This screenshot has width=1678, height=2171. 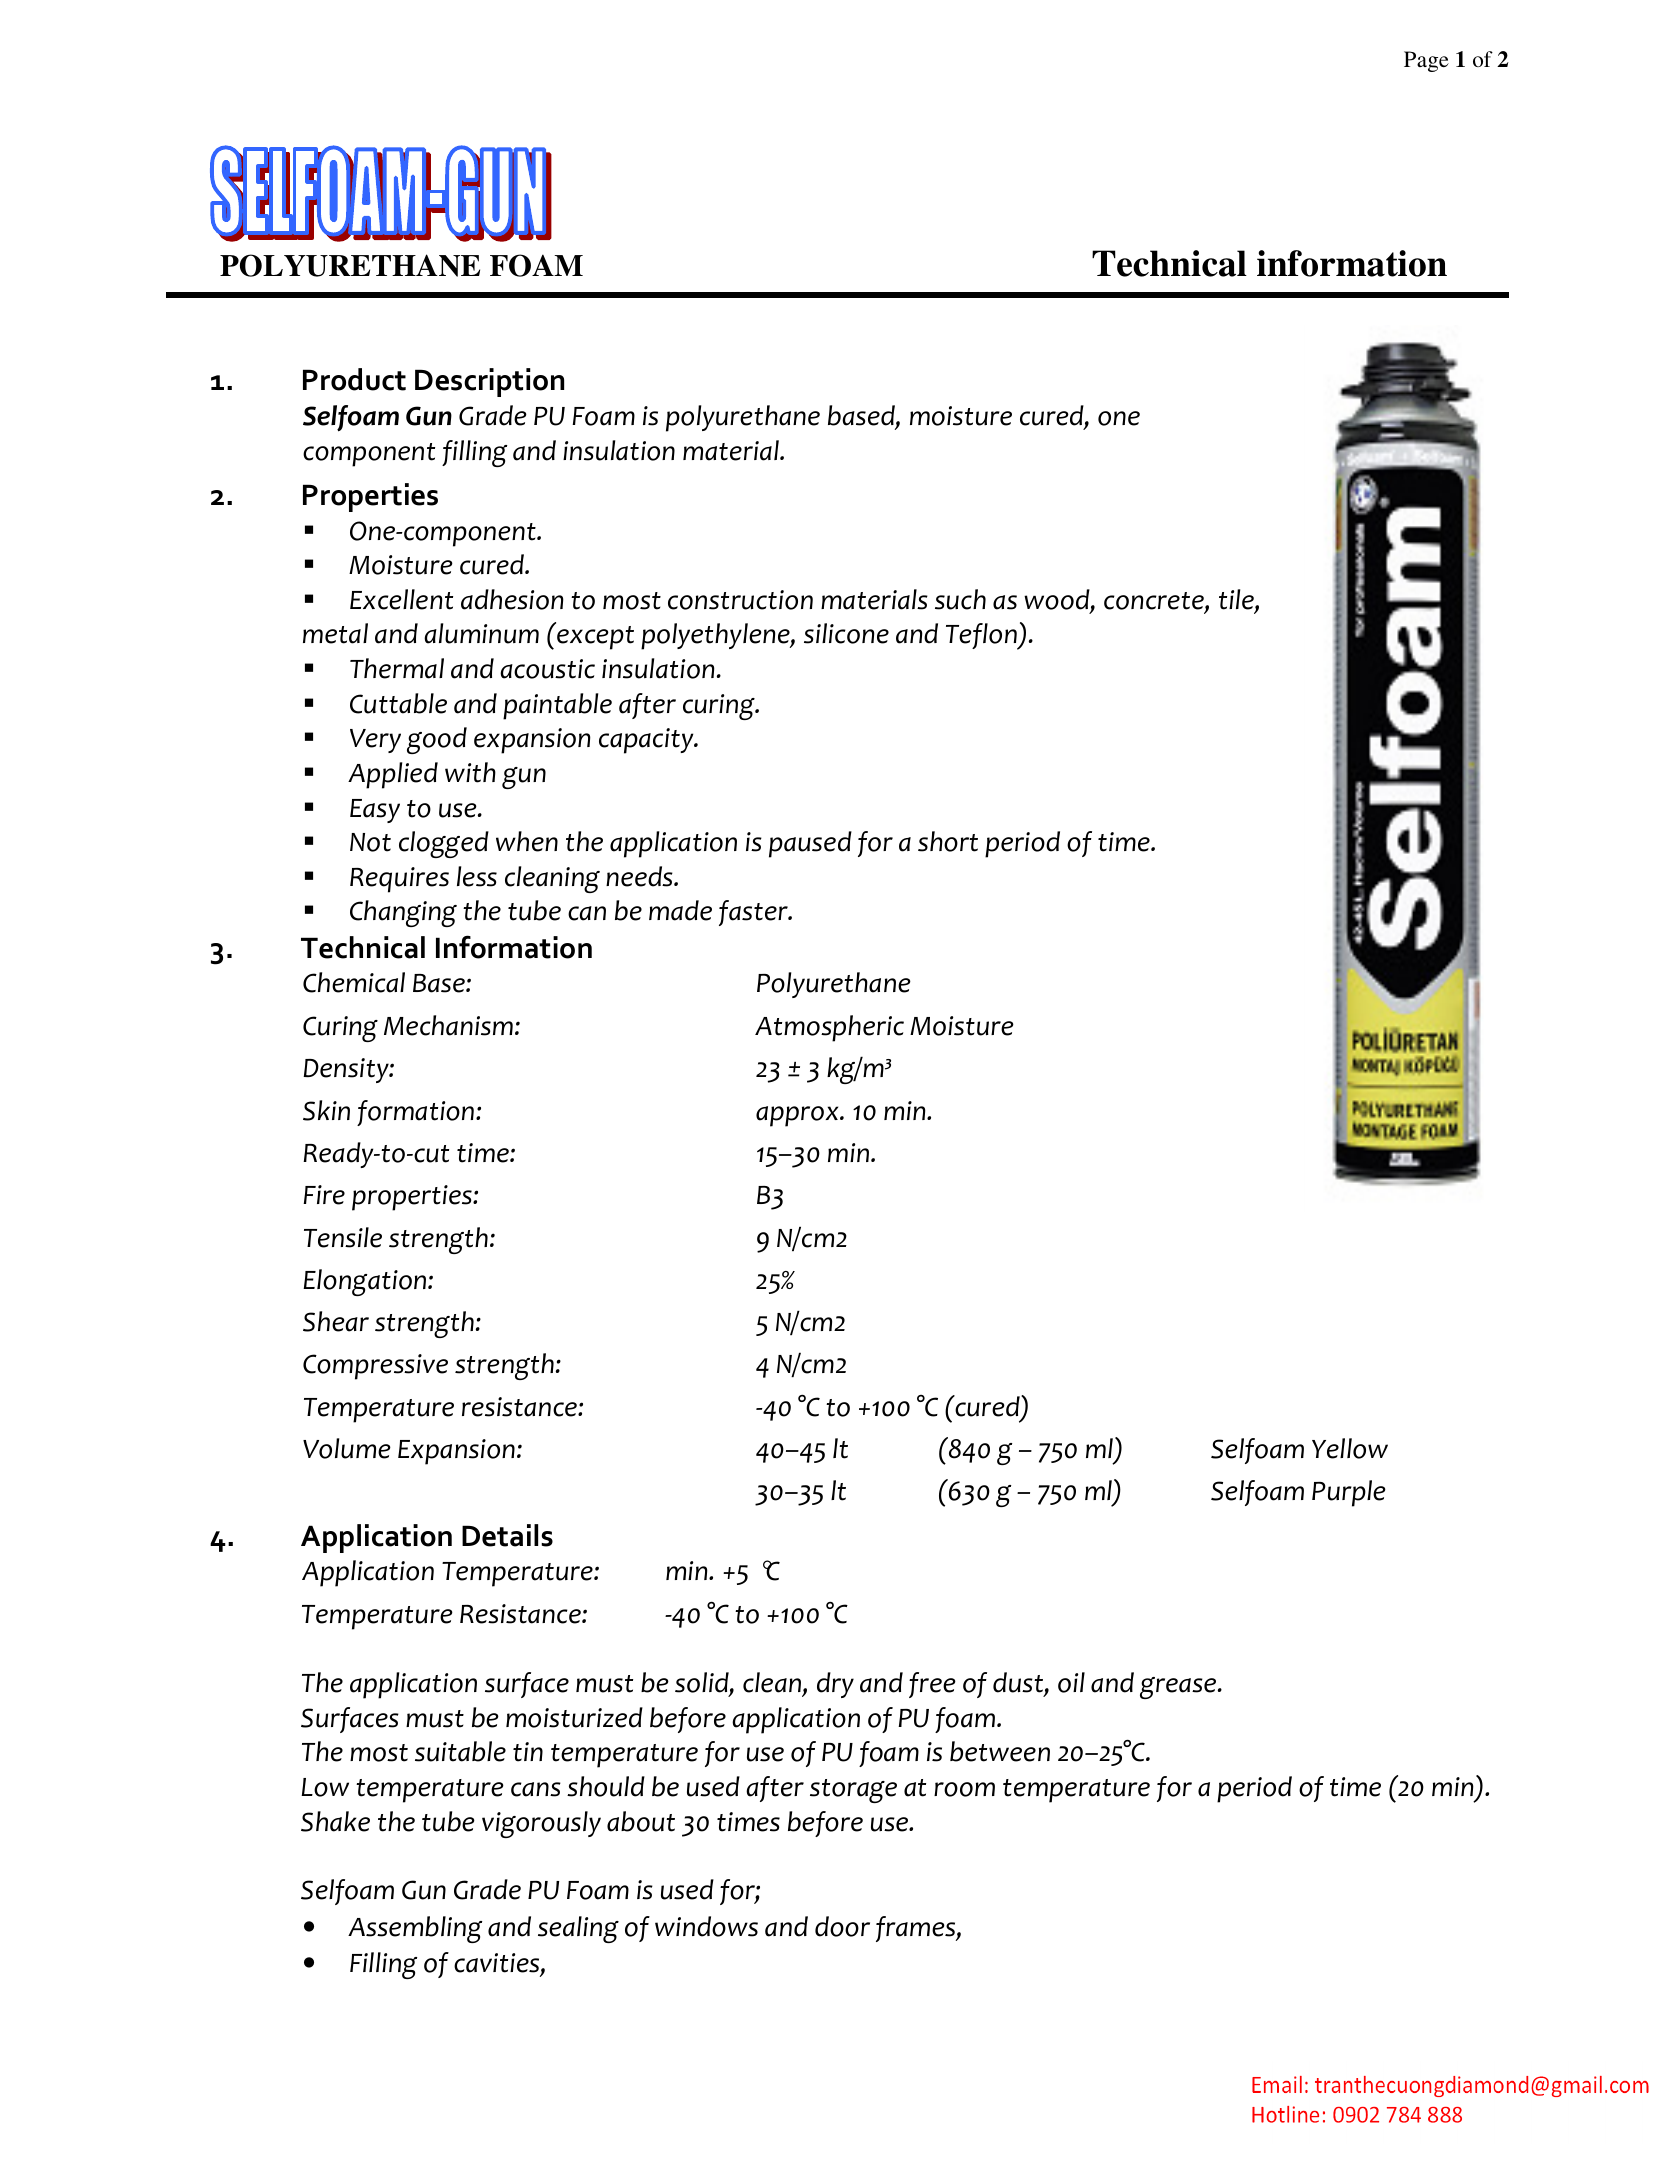 What do you see at coordinates (982, 636) in the screenshot?
I see `Teflon` at bounding box center [982, 636].
